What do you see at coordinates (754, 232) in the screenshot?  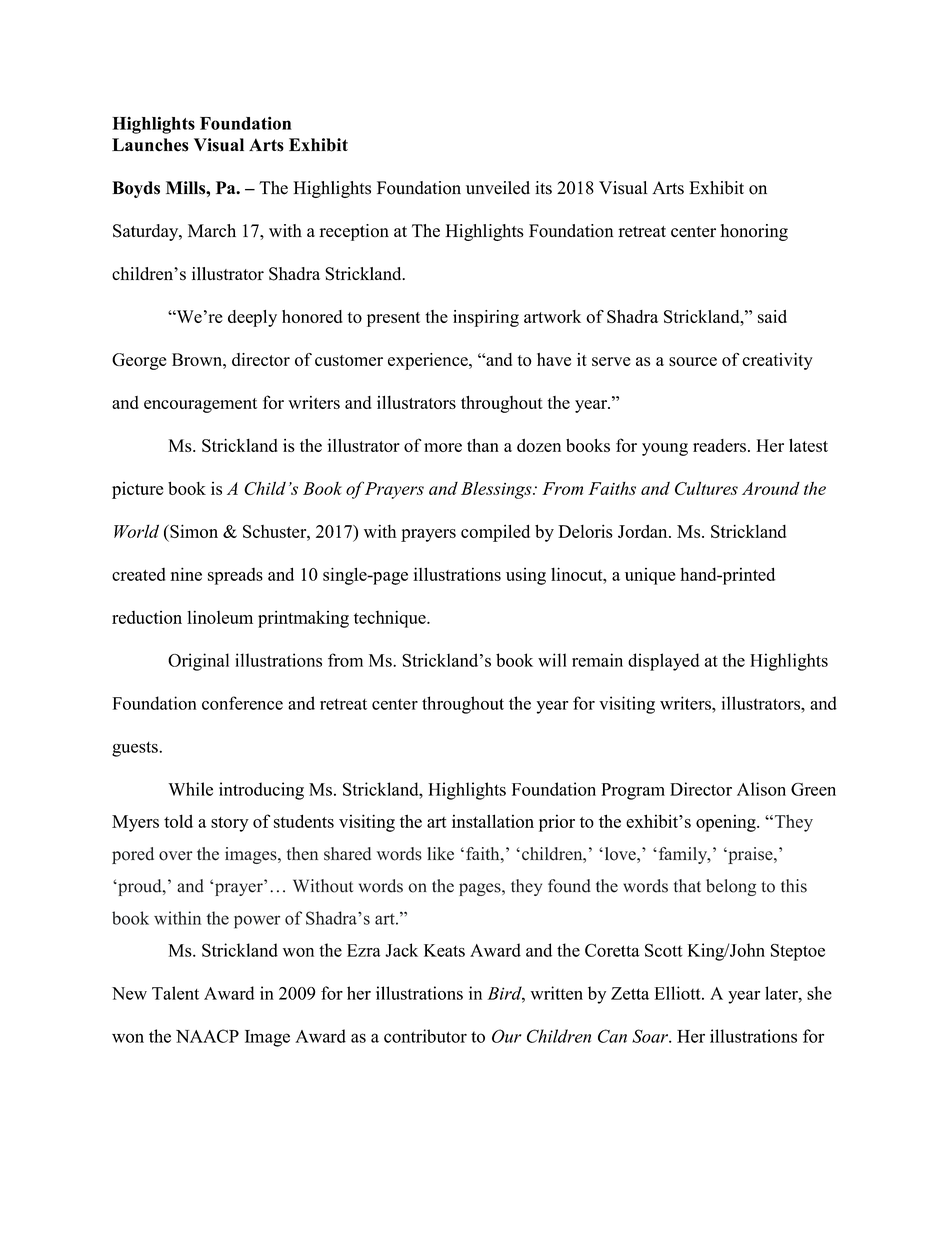 I see `honoring` at bounding box center [754, 232].
